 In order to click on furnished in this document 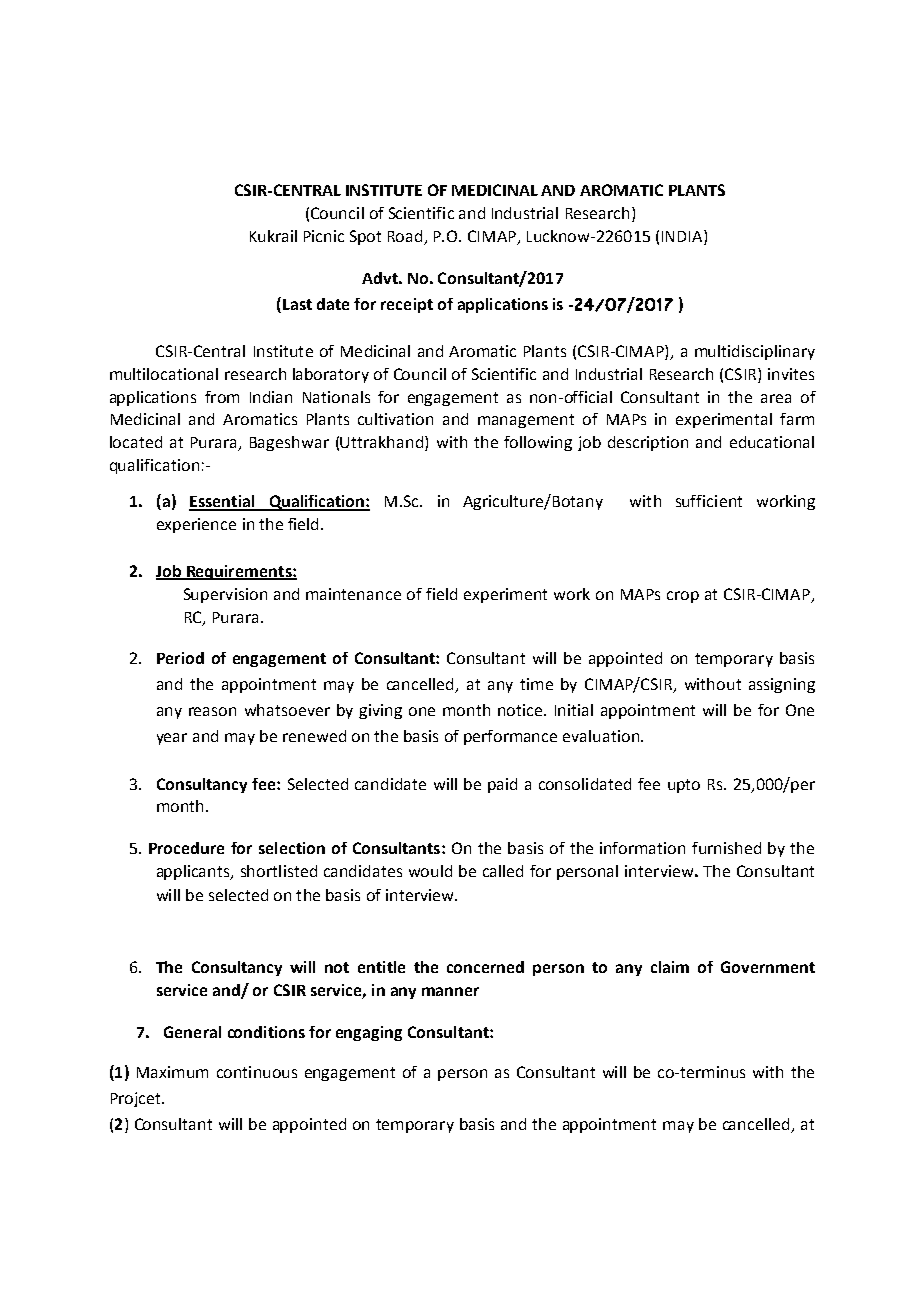, I will do `click(726, 848)`.
